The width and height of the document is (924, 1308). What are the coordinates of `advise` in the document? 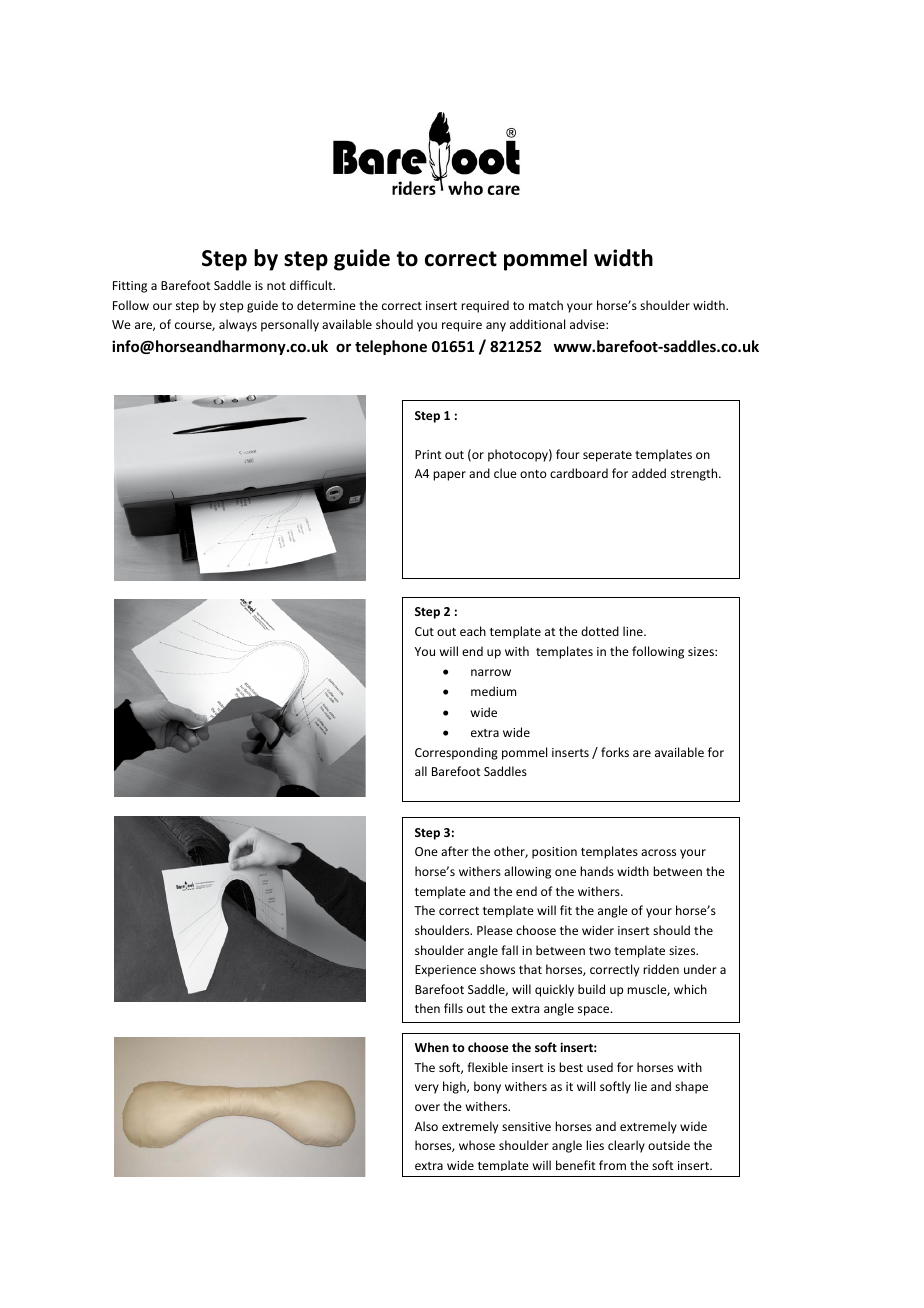 It's located at (588, 324).
